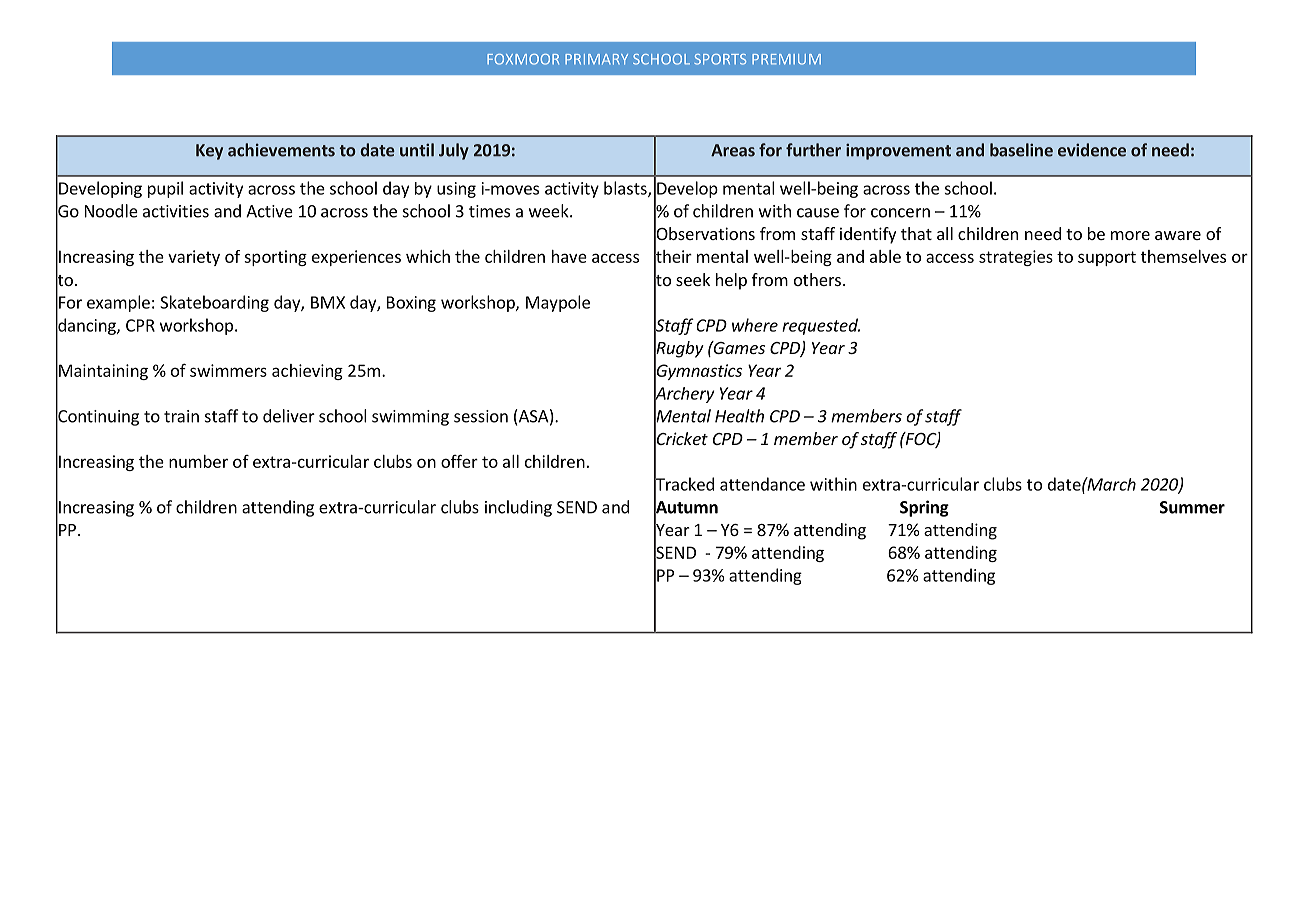 The height and width of the document is (924, 1308). I want to click on more, so click(1130, 235).
